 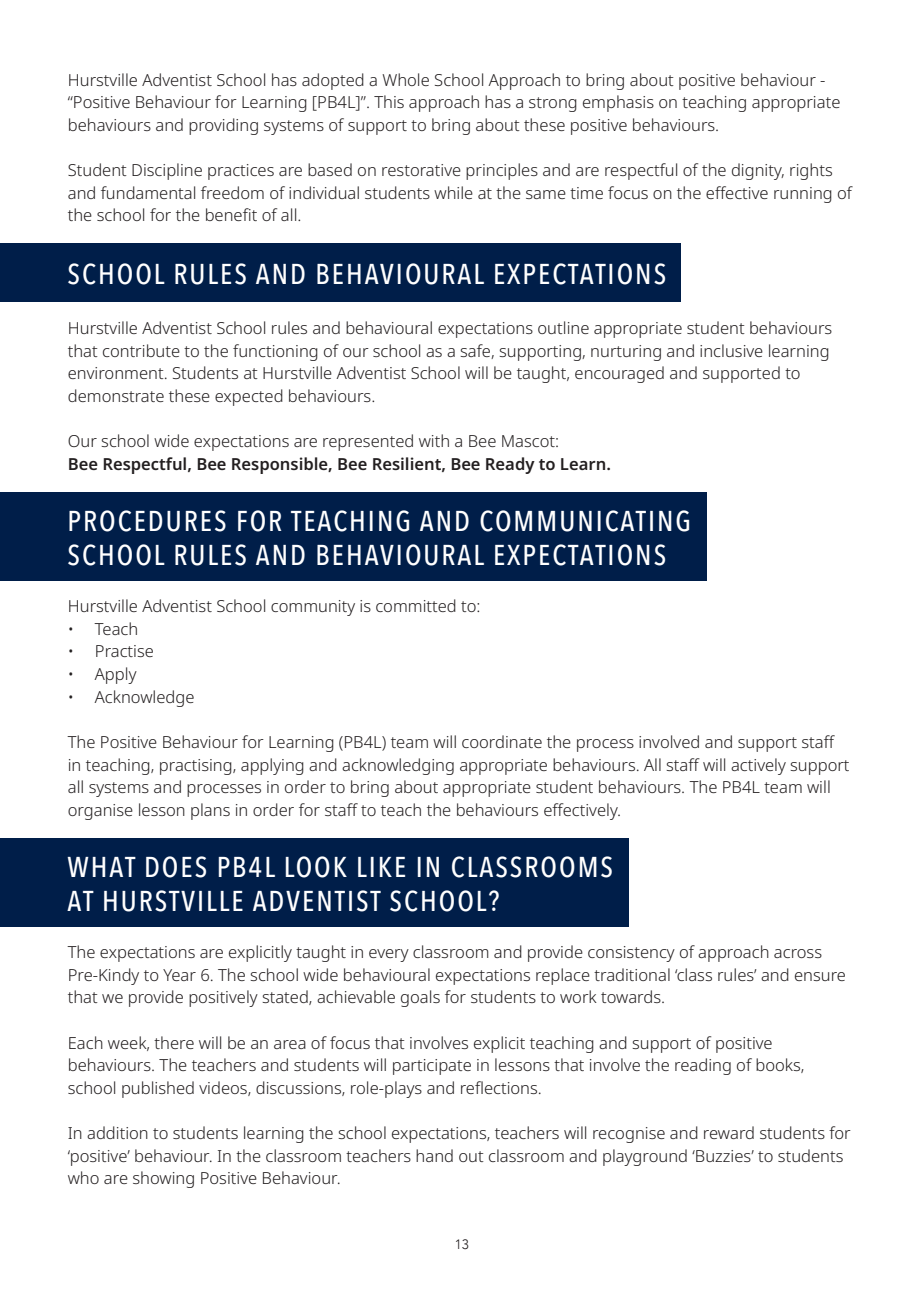 I want to click on actively, so click(x=758, y=766).
